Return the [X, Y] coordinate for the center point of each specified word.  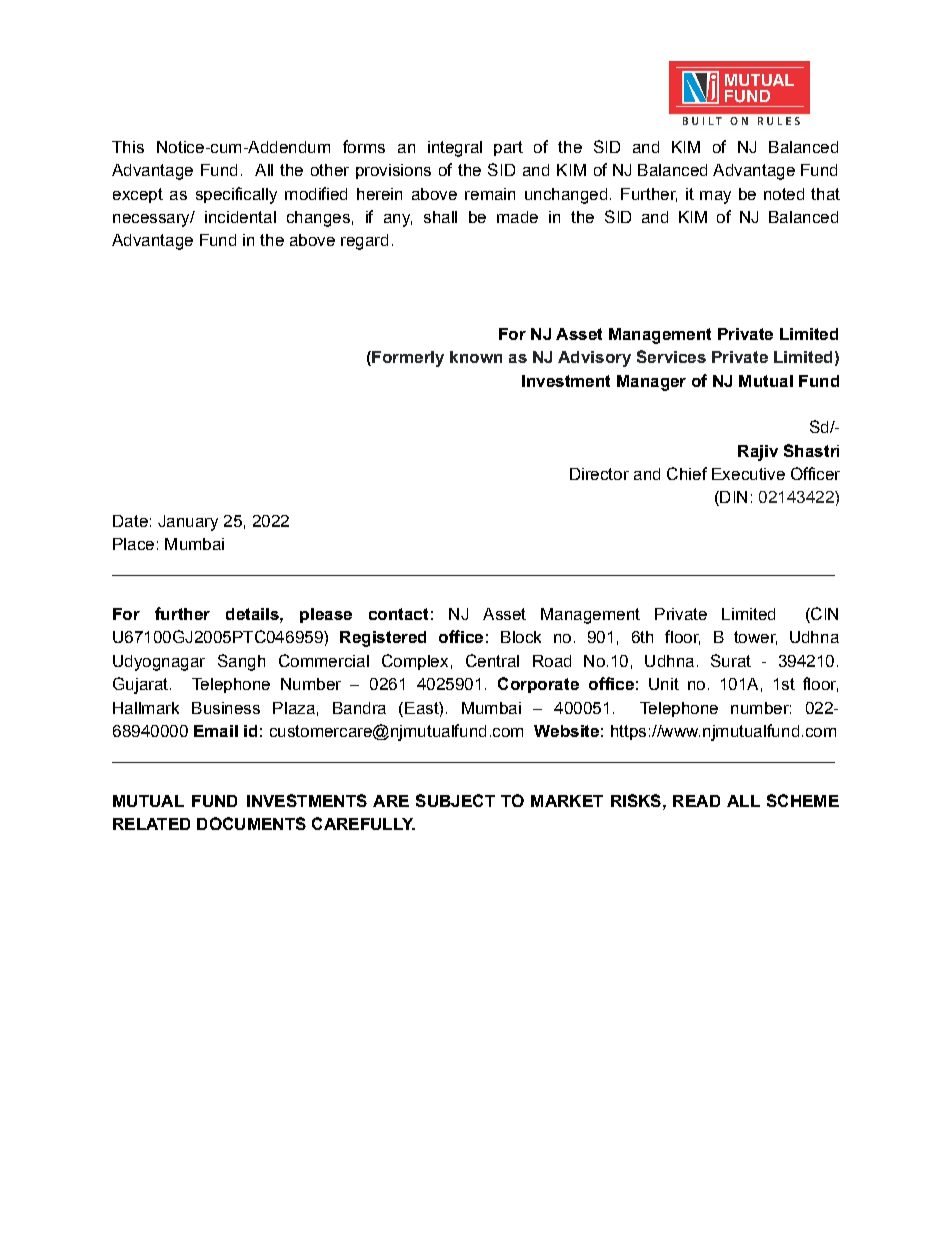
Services [671, 356]
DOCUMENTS [251, 823]
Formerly [407, 359]
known [476, 357]
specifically [236, 195]
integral [455, 149]
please [326, 615]
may [715, 197]
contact [398, 614]
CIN [823, 615]
